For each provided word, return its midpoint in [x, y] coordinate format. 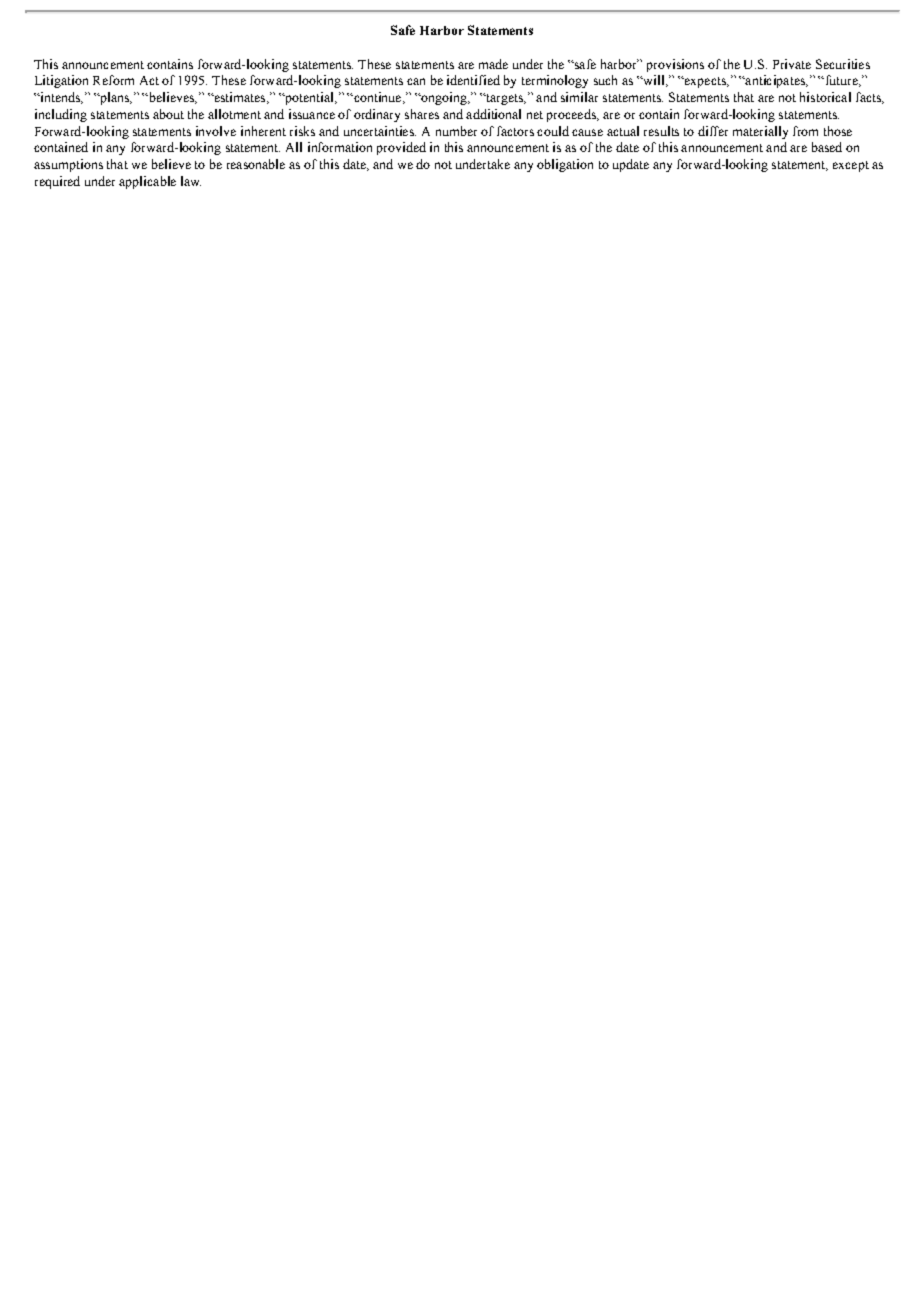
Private [792, 64]
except [851, 166]
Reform [113, 80]
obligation [565, 165]
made [493, 64]
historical [825, 97]
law [191, 181]
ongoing [444, 98]
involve [216, 131]
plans [114, 98]
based [827, 147]
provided [401, 148]
